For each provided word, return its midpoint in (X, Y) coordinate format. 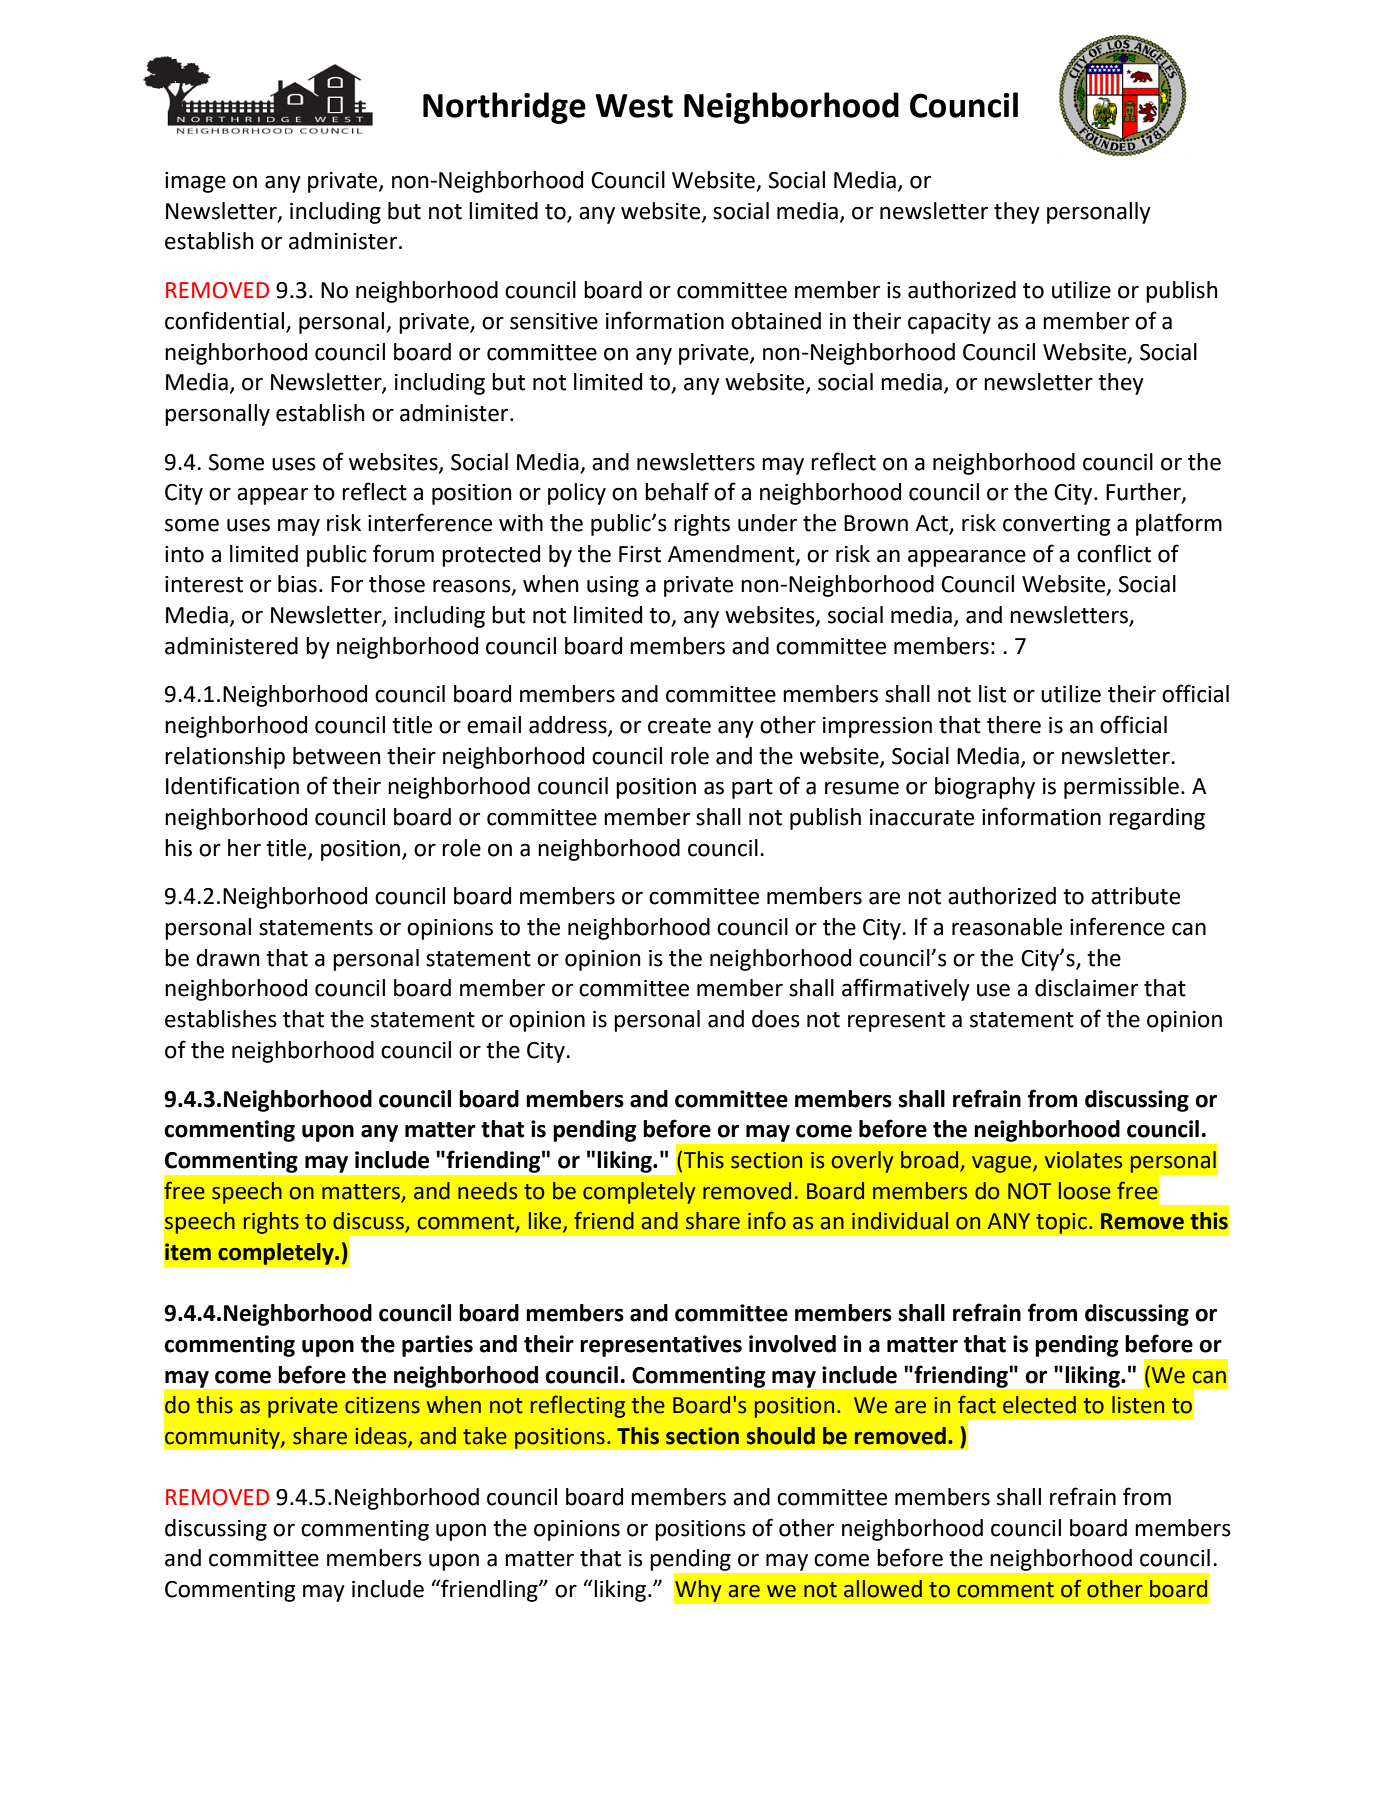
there (1014, 725)
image (195, 182)
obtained (776, 321)
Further (1144, 493)
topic (1062, 1223)
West (634, 106)
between (337, 756)
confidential (224, 320)
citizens (382, 1405)
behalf (677, 491)
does (776, 1019)
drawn (228, 958)
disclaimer (1086, 988)
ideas (382, 1436)
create (679, 726)
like (546, 1222)
